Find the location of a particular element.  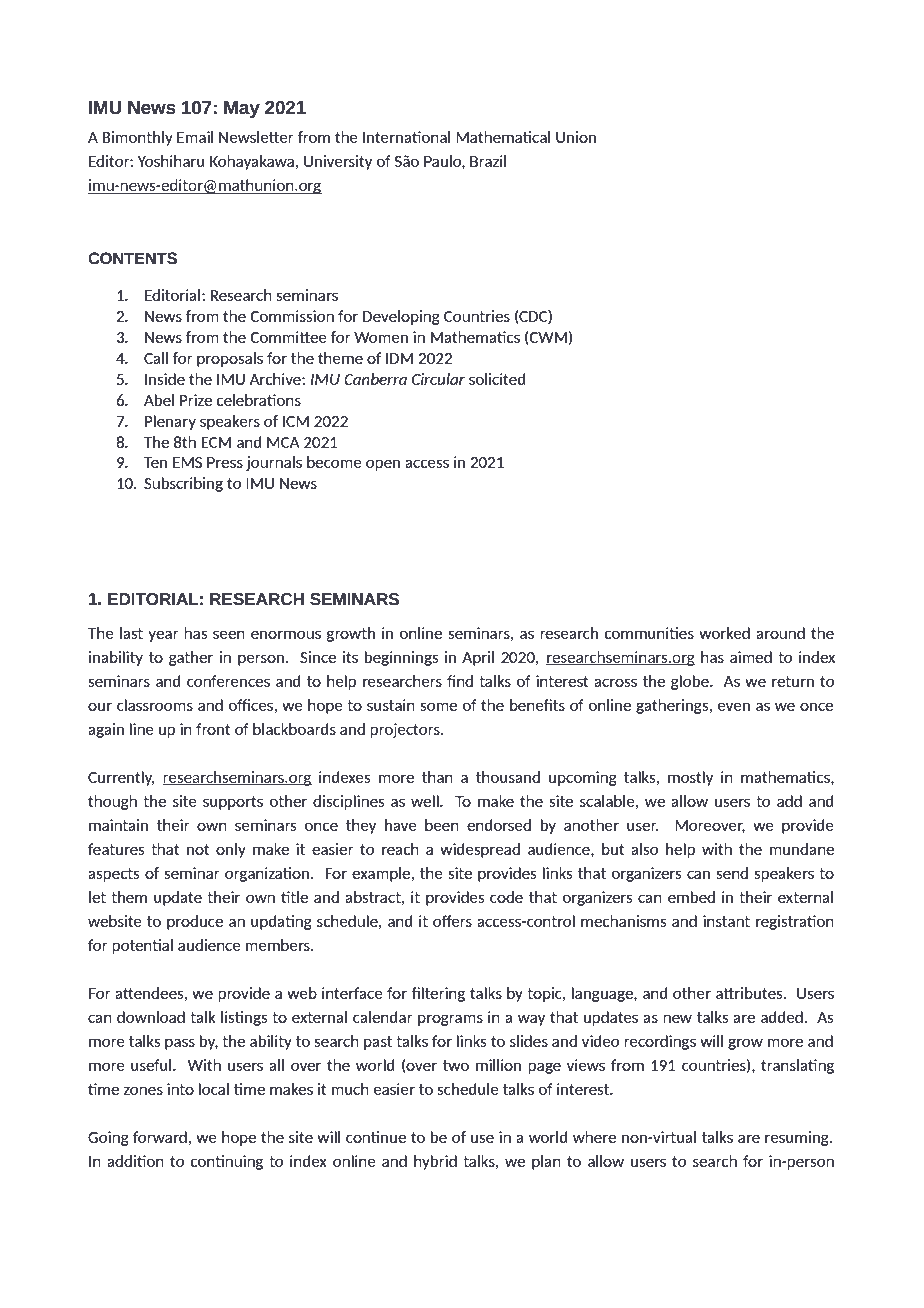

hybrid is located at coordinates (435, 1162).
